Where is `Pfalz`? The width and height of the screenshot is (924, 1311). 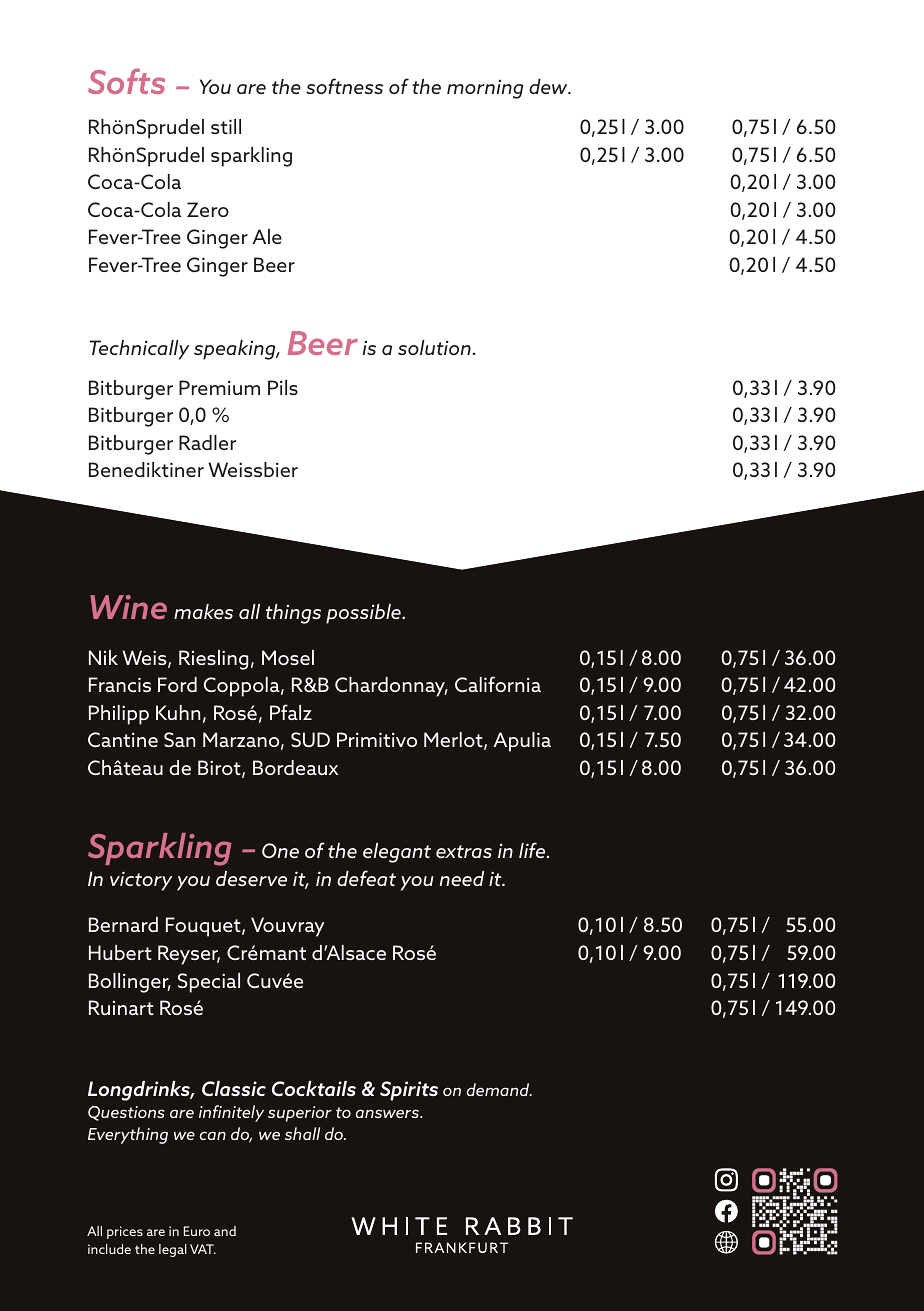 Pfalz is located at coordinates (291, 712).
